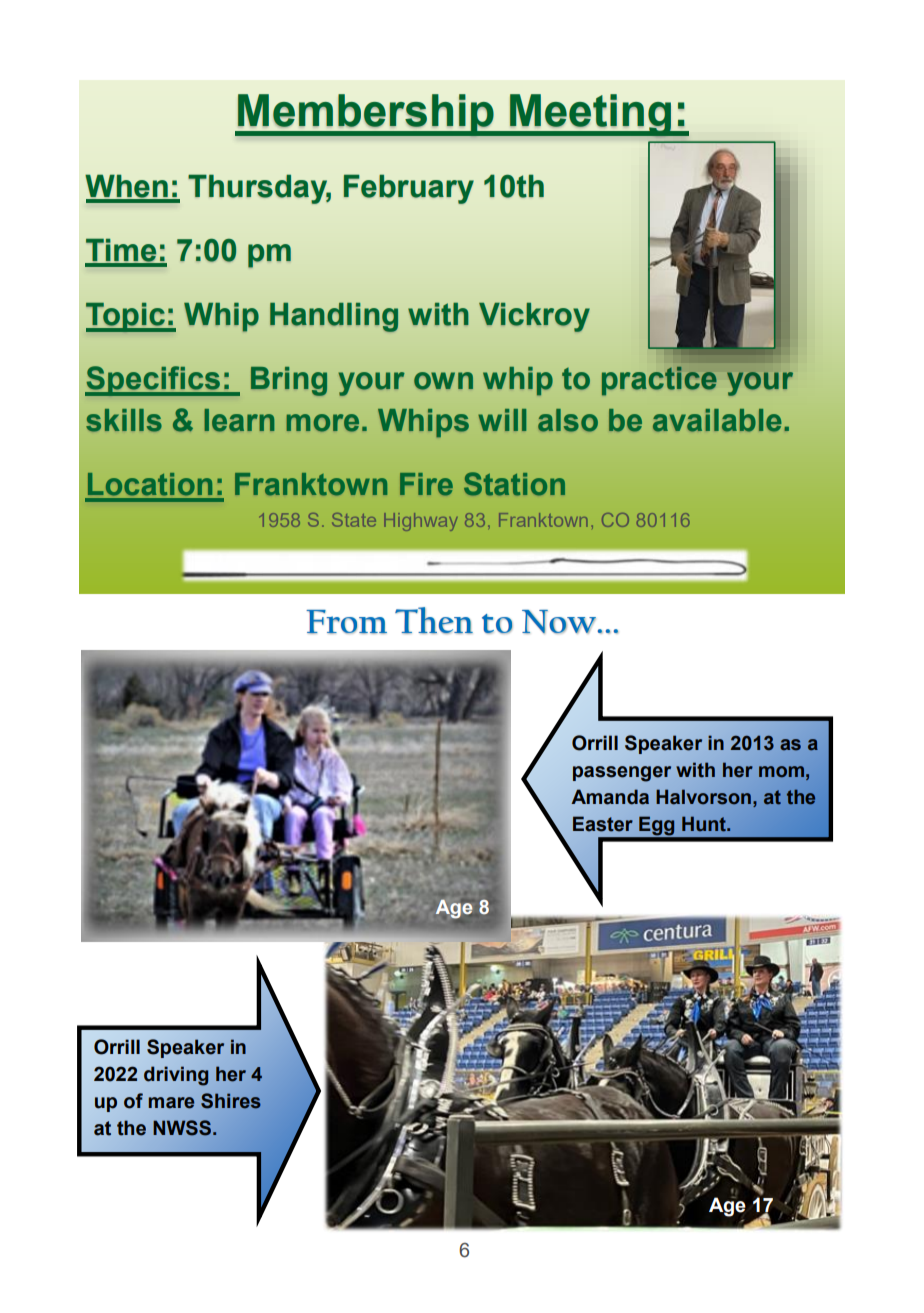  I want to click on Membership, so click(366, 115).
